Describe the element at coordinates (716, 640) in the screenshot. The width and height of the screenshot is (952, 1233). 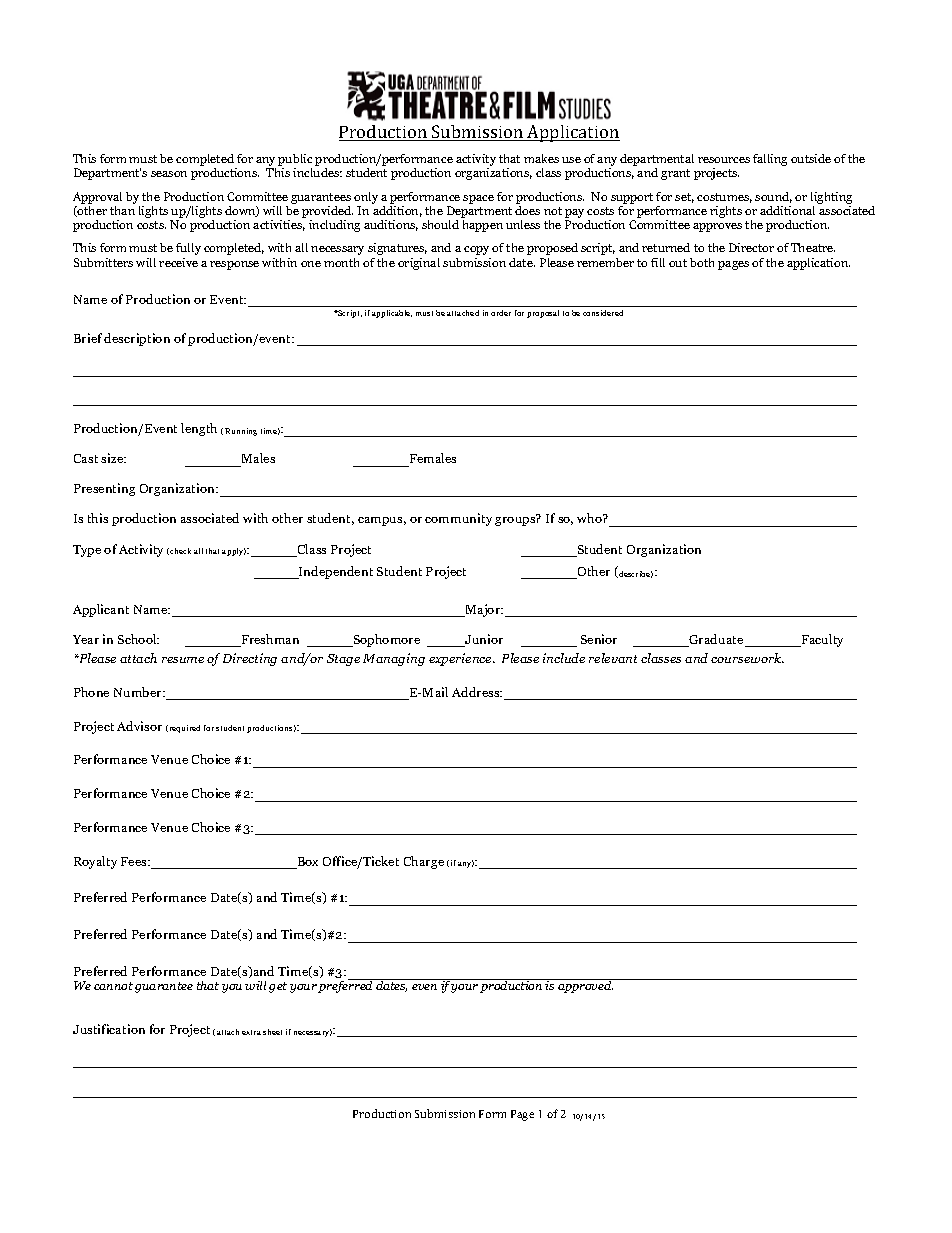
I see `Graduate` at that location.
